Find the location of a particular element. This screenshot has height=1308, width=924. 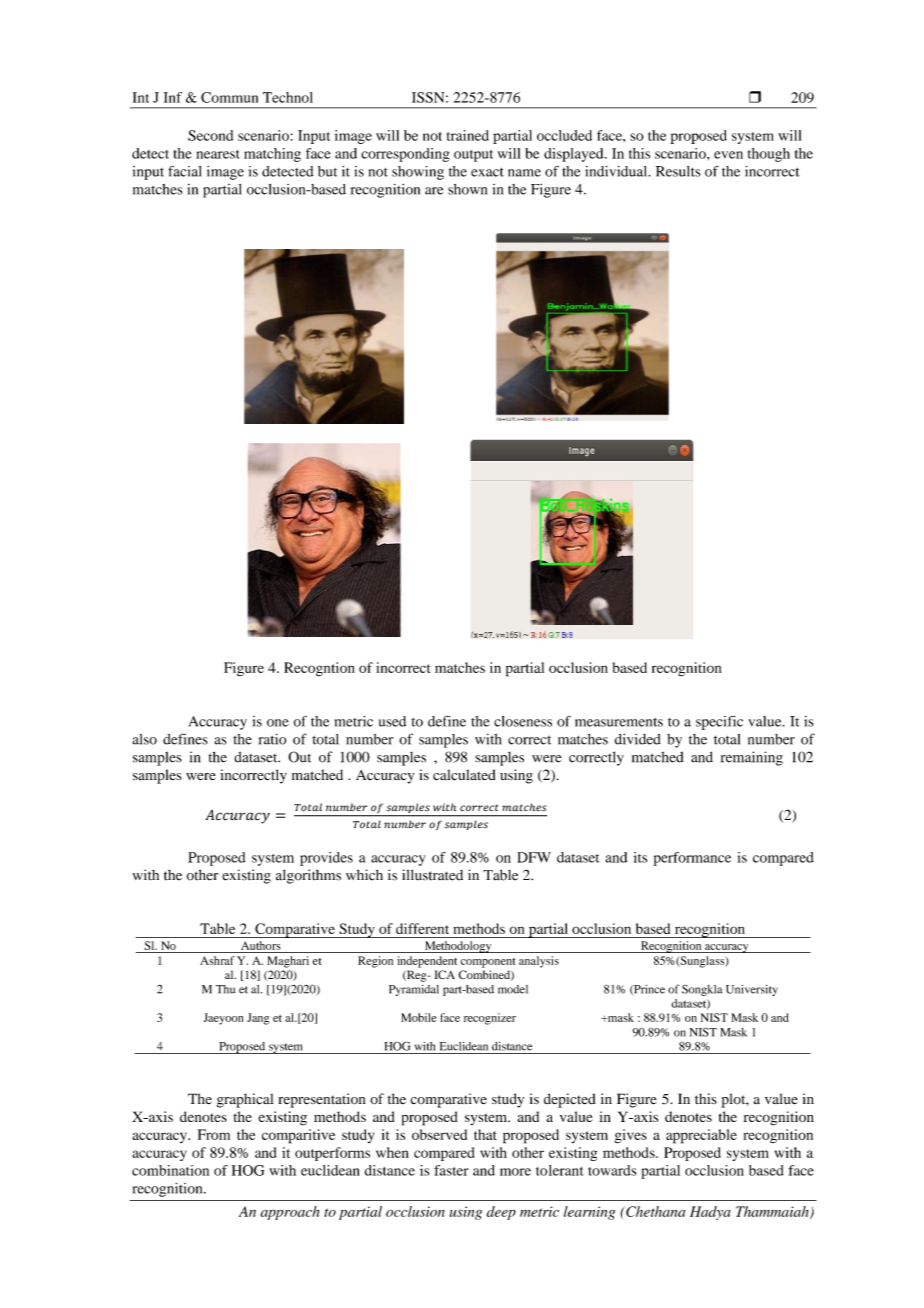

performance is located at coordinates (692, 859).
